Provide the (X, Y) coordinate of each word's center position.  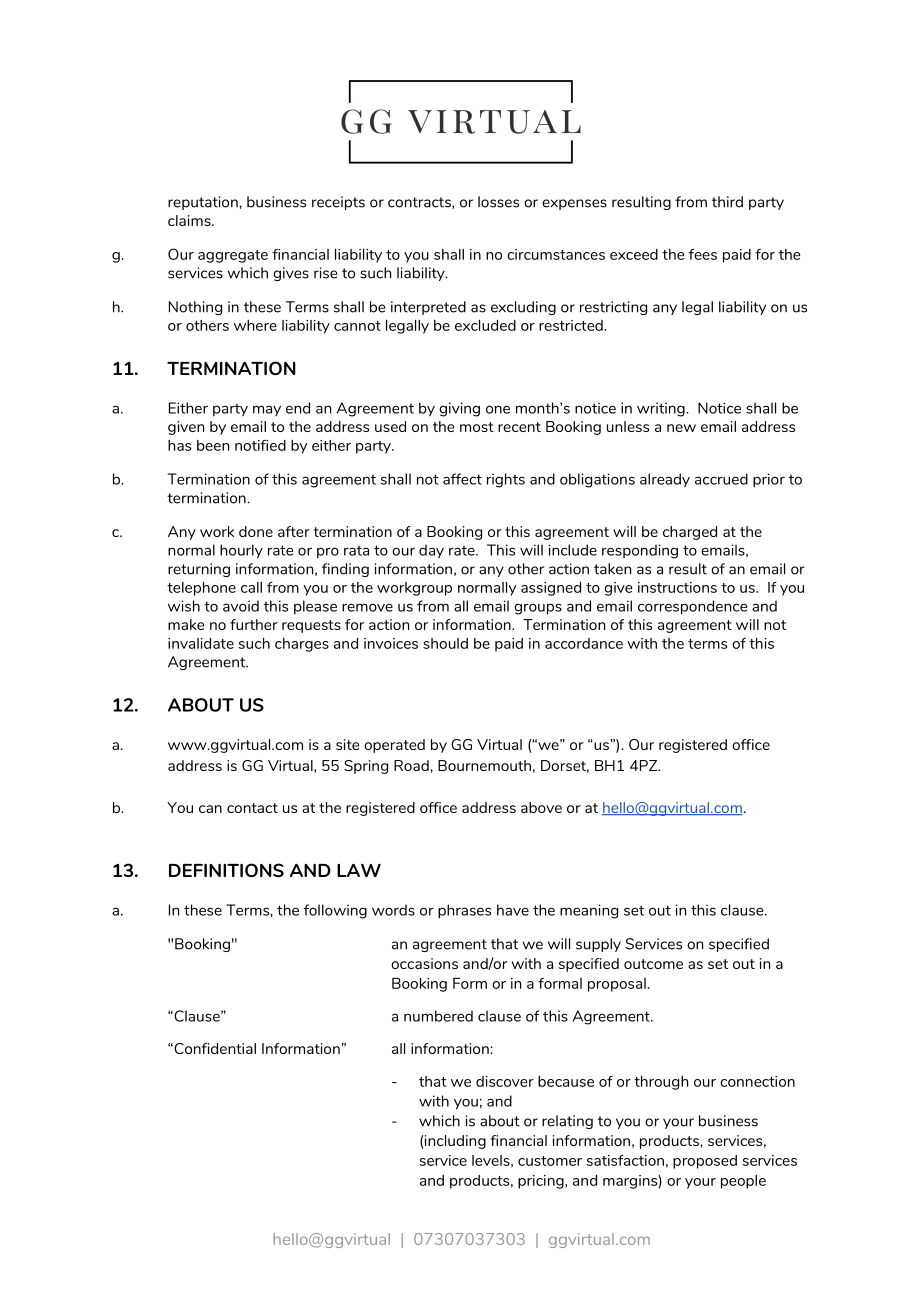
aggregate (233, 256)
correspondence (692, 607)
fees (703, 254)
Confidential (214, 1048)
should (445, 643)
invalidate (201, 643)
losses (498, 202)
